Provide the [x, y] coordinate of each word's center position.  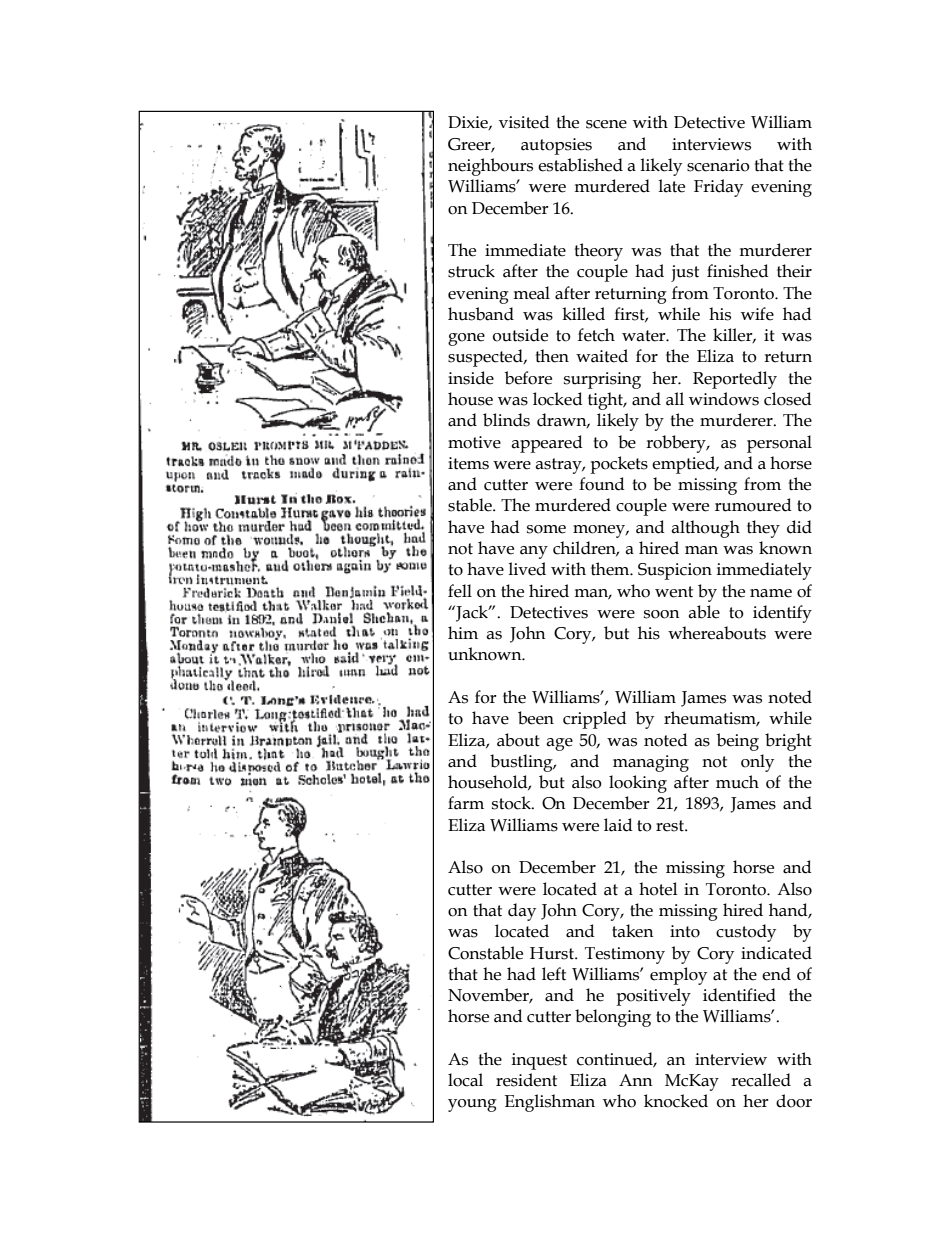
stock [512, 803]
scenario [718, 165]
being [738, 742]
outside [520, 335]
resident [526, 1080]
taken [633, 931]
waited [602, 356]
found [602, 484]
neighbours [490, 167]
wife [757, 314]
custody [746, 933]
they [763, 529]
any [534, 552]
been [536, 718]
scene [606, 124]
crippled [595, 720]
